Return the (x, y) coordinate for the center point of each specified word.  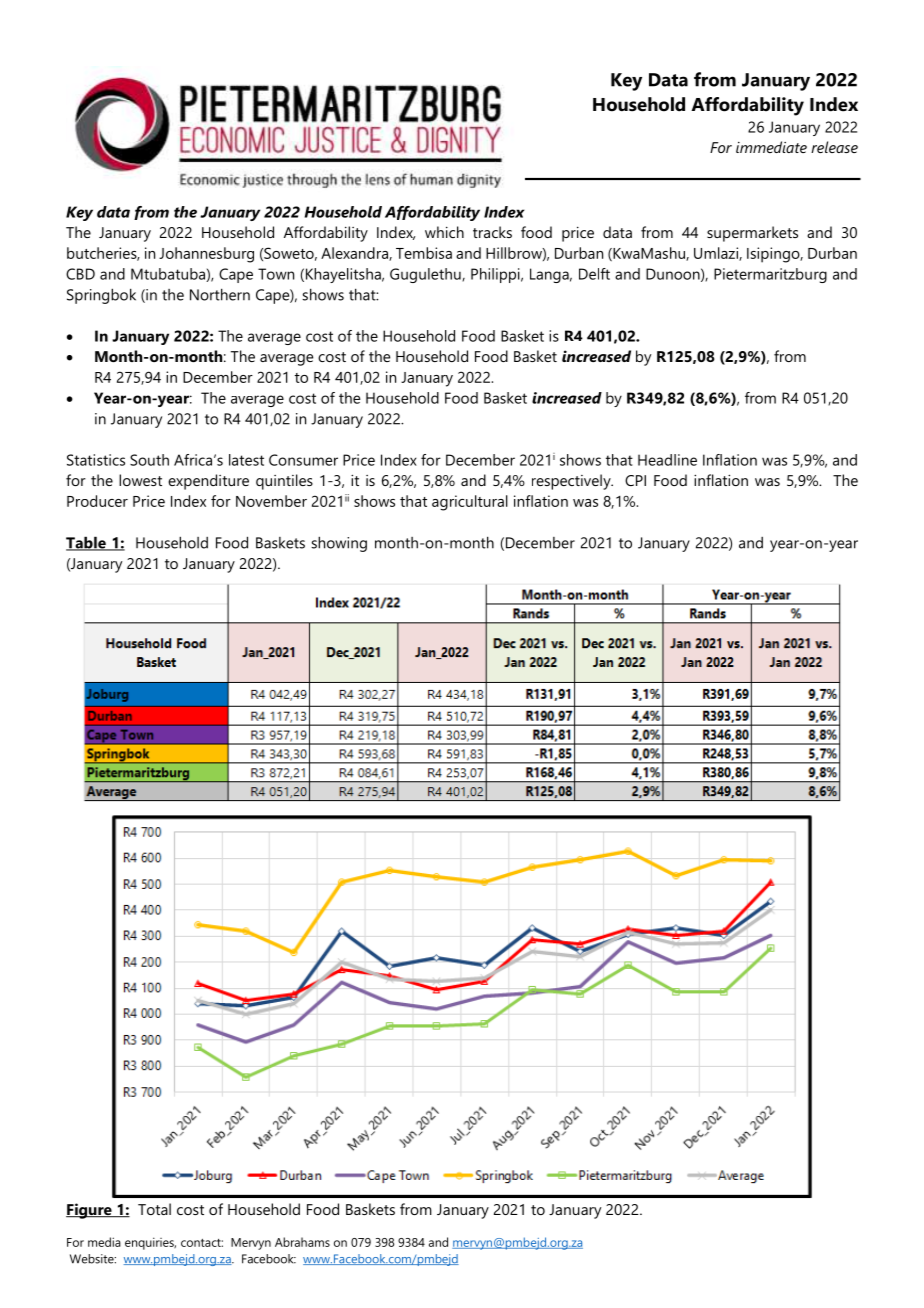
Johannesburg (206, 255)
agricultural (470, 503)
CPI (635, 480)
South (149, 460)
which (444, 232)
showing (339, 544)
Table (87, 543)
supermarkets (752, 234)
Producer (97, 501)
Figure (90, 1211)
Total (154, 1209)
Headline (667, 460)
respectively (572, 482)
